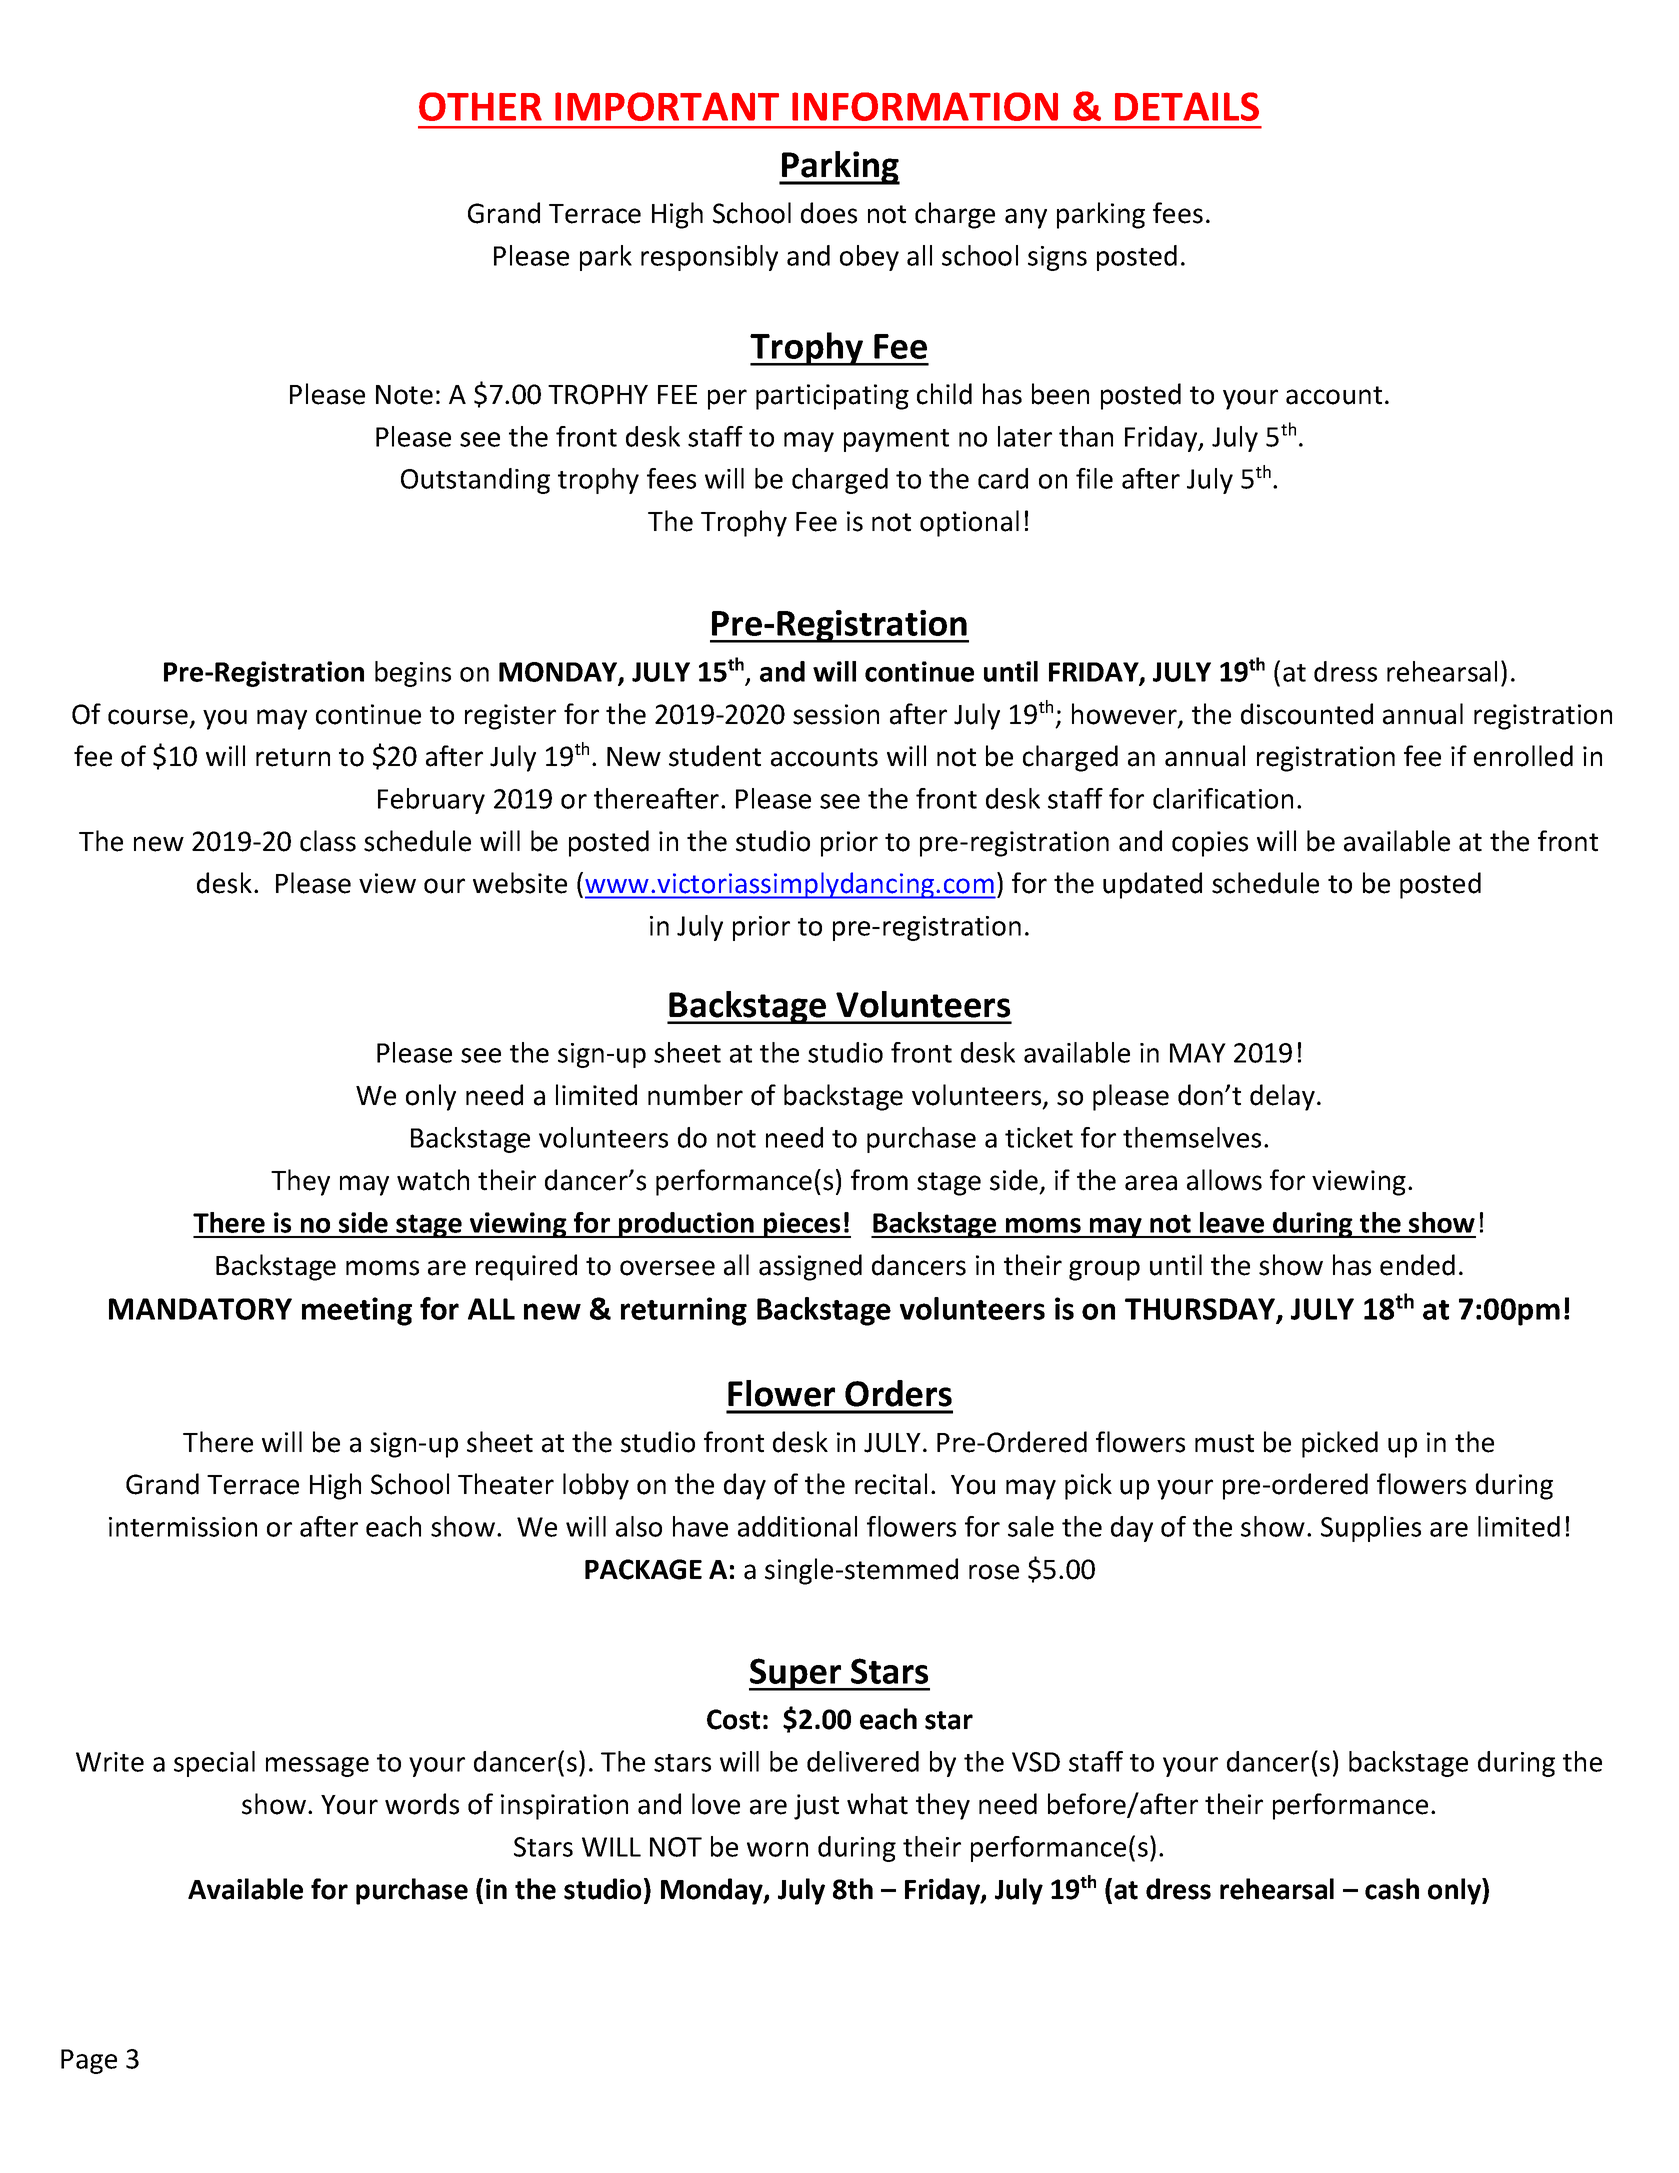  I want to click on Page, so click(89, 2061).
